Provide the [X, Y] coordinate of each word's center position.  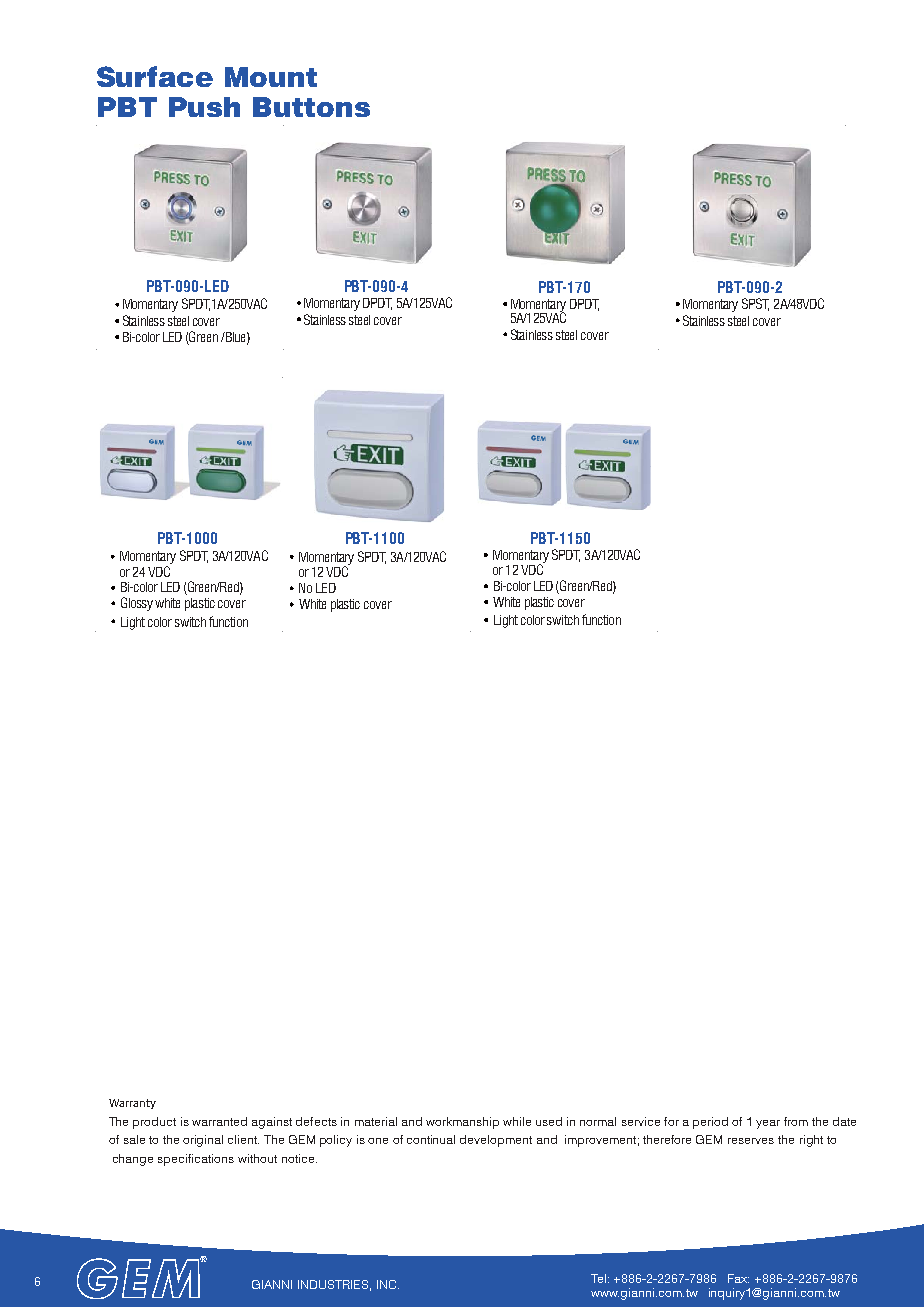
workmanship [462, 1123]
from [796, 1121]
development [496, 1141]
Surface [155, 76]
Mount [271, 77]
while [517, 1121]
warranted [219, 1121]
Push [204, 107]
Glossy [137, 604]
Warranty [132, 1104]
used [549, 1121]
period [710, 1123]
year [768, 1124]
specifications [196, 1160]
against [272, 1123]
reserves [751, 1141]
